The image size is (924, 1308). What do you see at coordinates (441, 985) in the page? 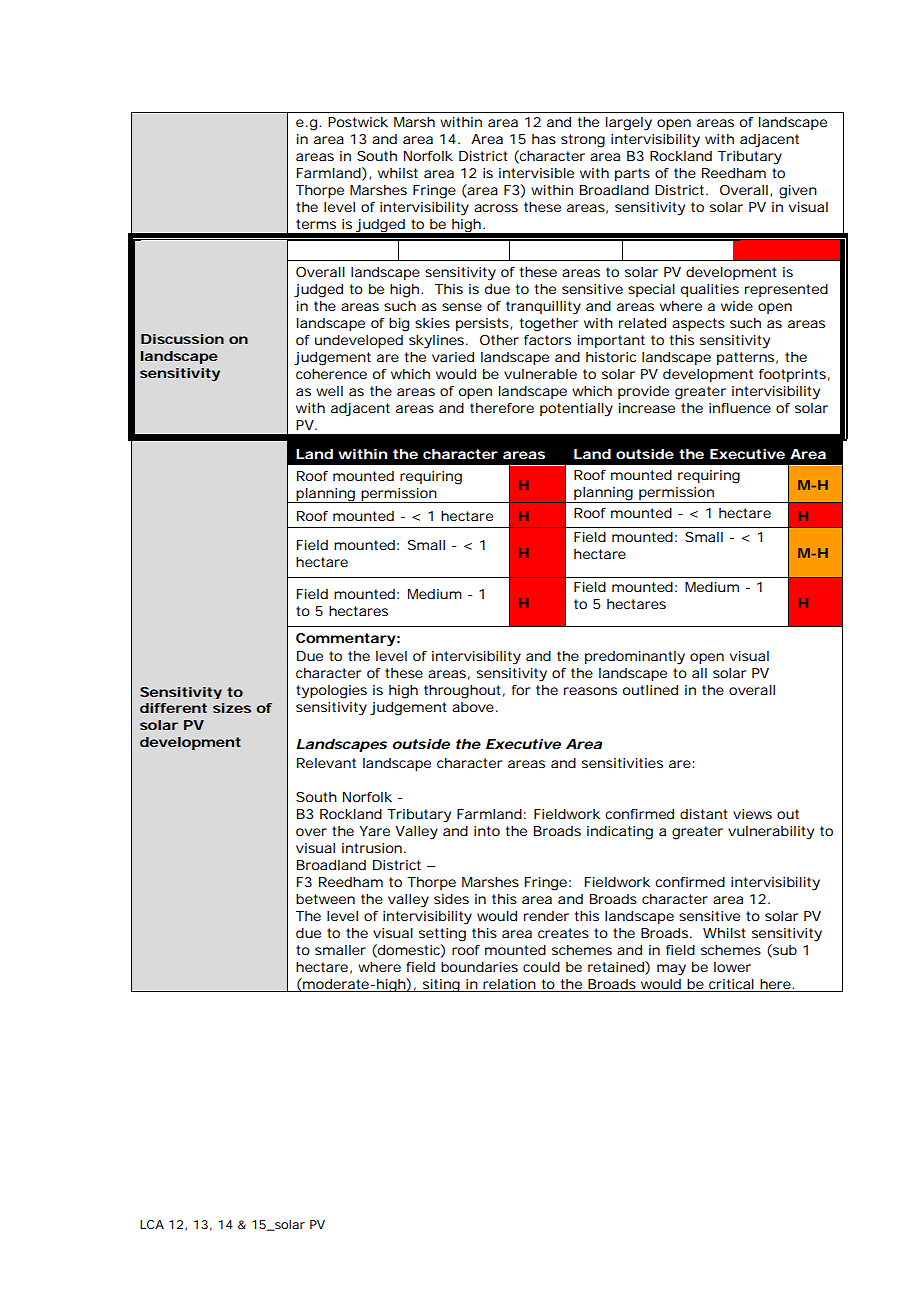
I see `siting` at bounding box center [441, 985].
